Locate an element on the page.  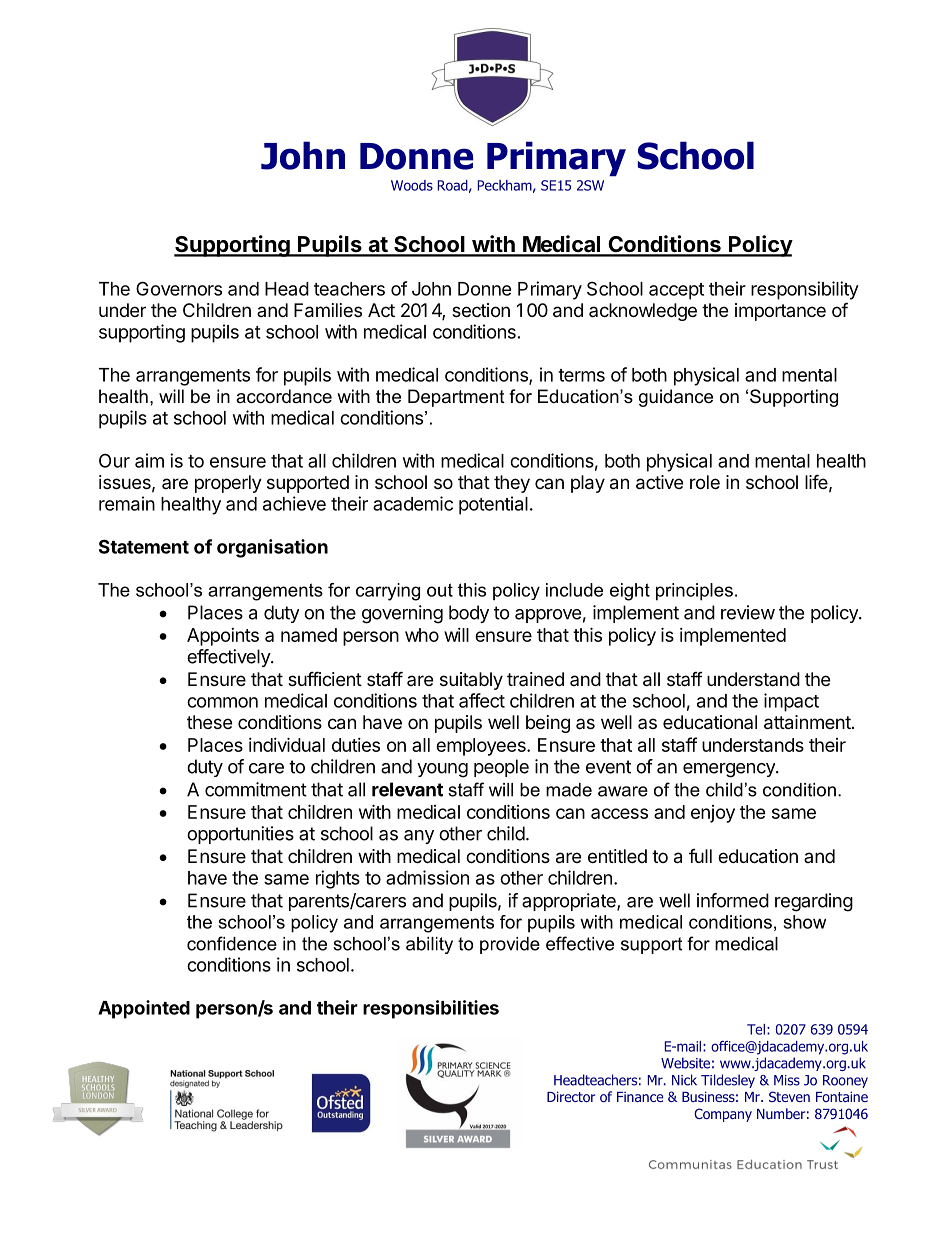
properly is located at coordinates (228, 484).
